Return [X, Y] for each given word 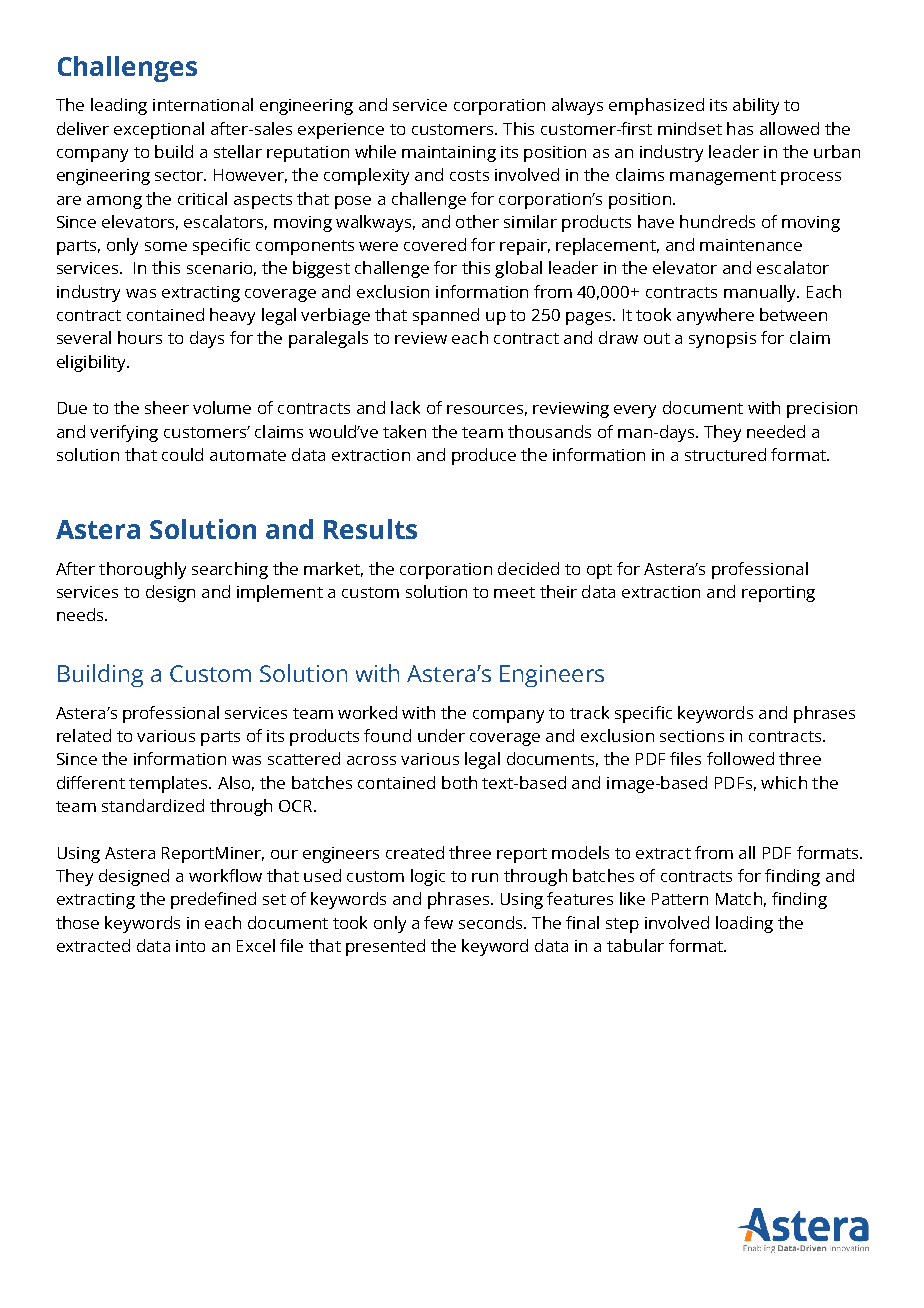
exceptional [159, 130]
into [190, 946]
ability [756, 106]
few [438, 922]
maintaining [449, 154]
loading [744, 924]
